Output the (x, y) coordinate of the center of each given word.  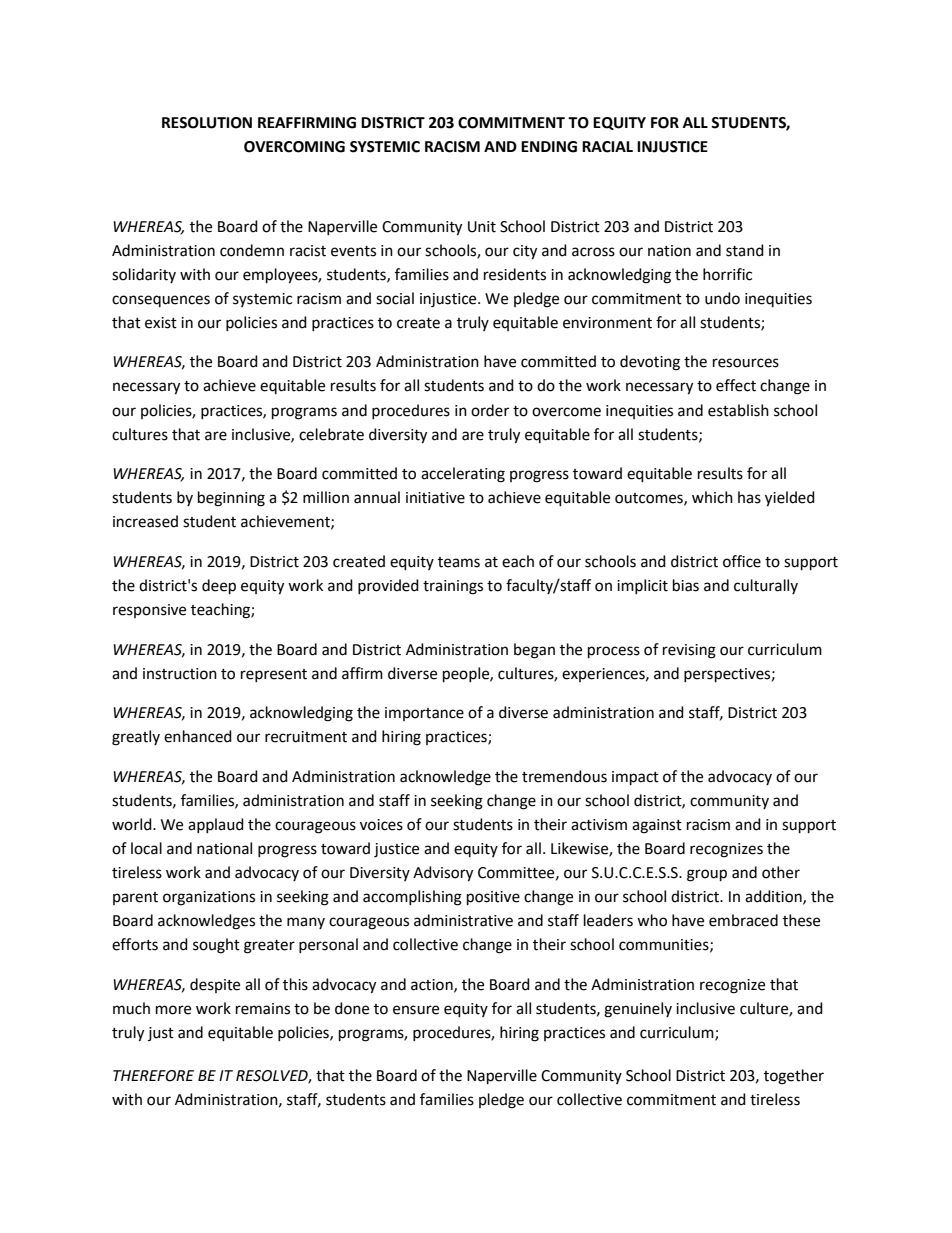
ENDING (549, 147)
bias (686, 585)
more (173, 1010)
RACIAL (607, 147)
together (794, 1077)
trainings (453, 587)
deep (219, 587)
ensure (416, 1010)
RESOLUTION (207, 123)
